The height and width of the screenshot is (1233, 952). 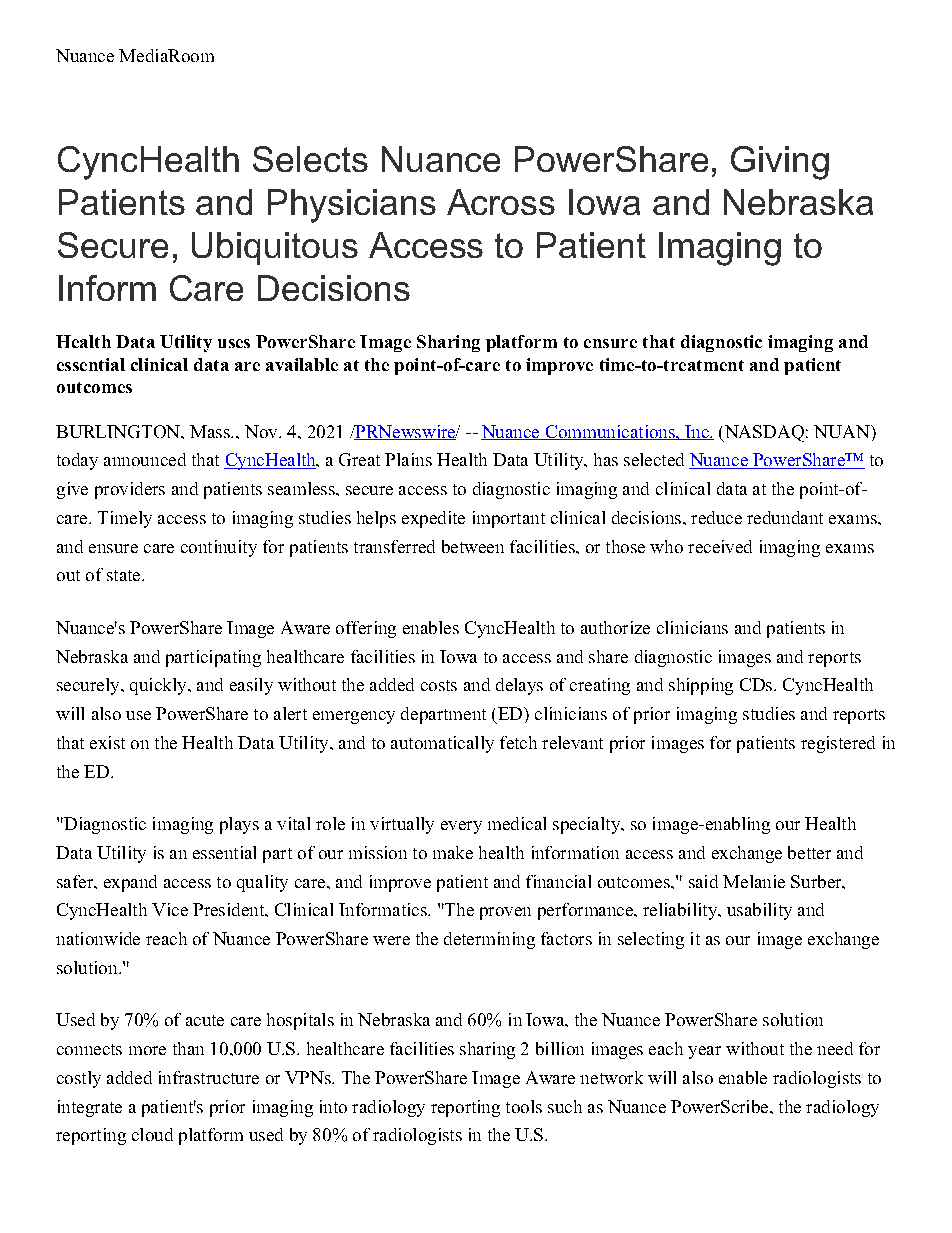 I want to click on Across, so click(x=501, y=202).
